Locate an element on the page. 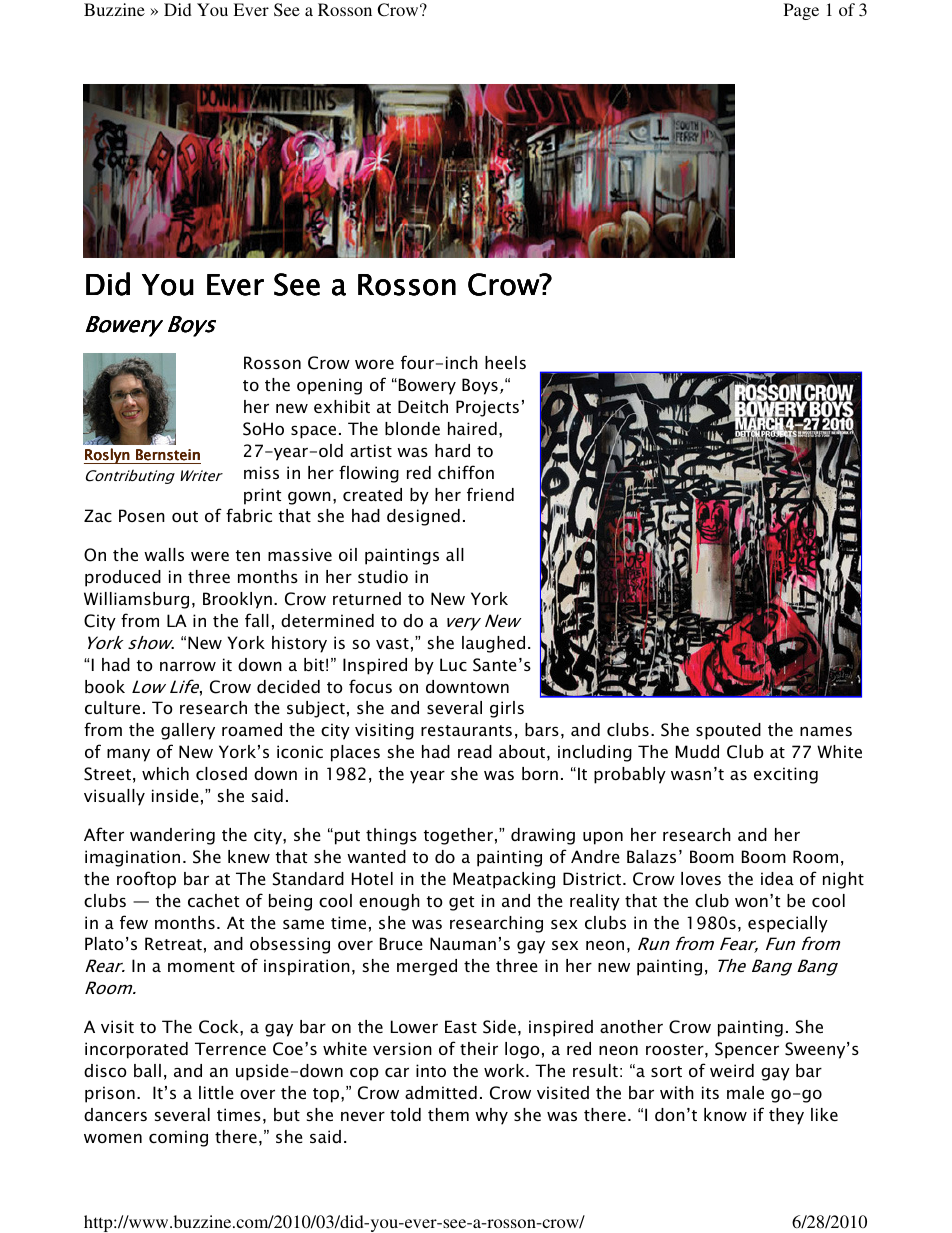 This document has height=1233, width=952. Page is located at coordinates (801, 11).
